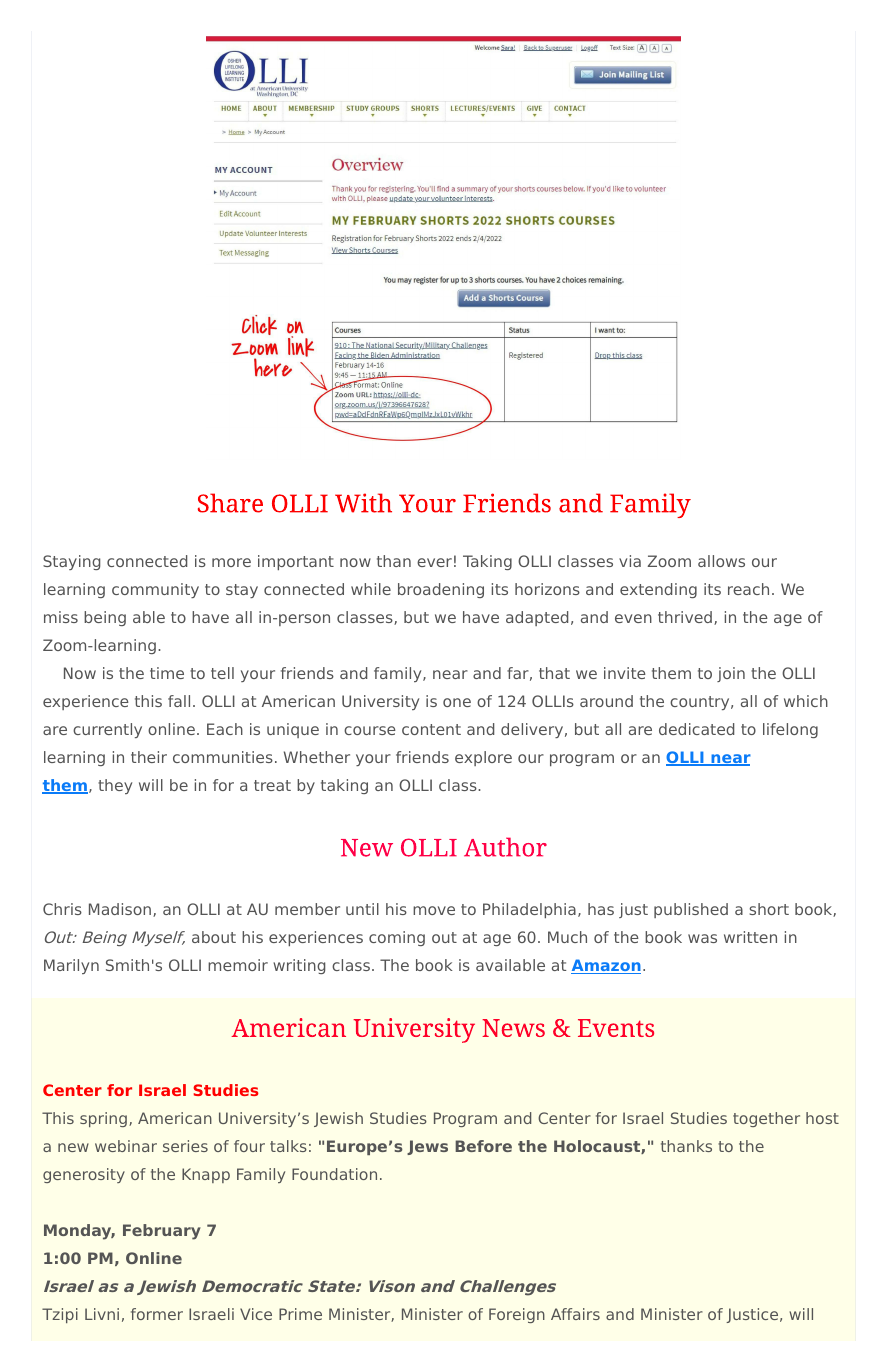  I want to click on dedicated, so click(696, 729).
